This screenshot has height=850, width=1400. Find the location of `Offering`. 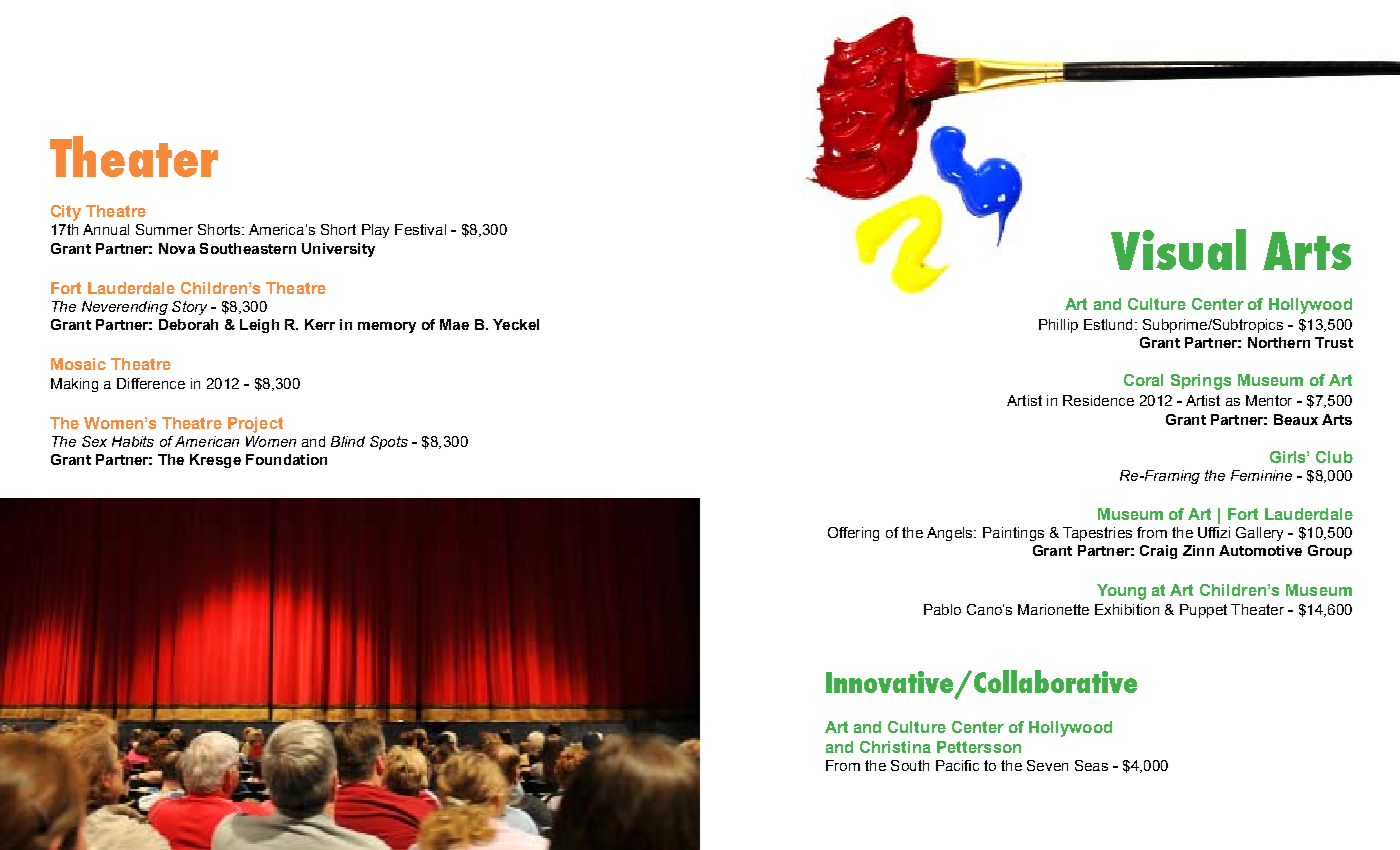

Offering is located at coordinates (853, 534).
